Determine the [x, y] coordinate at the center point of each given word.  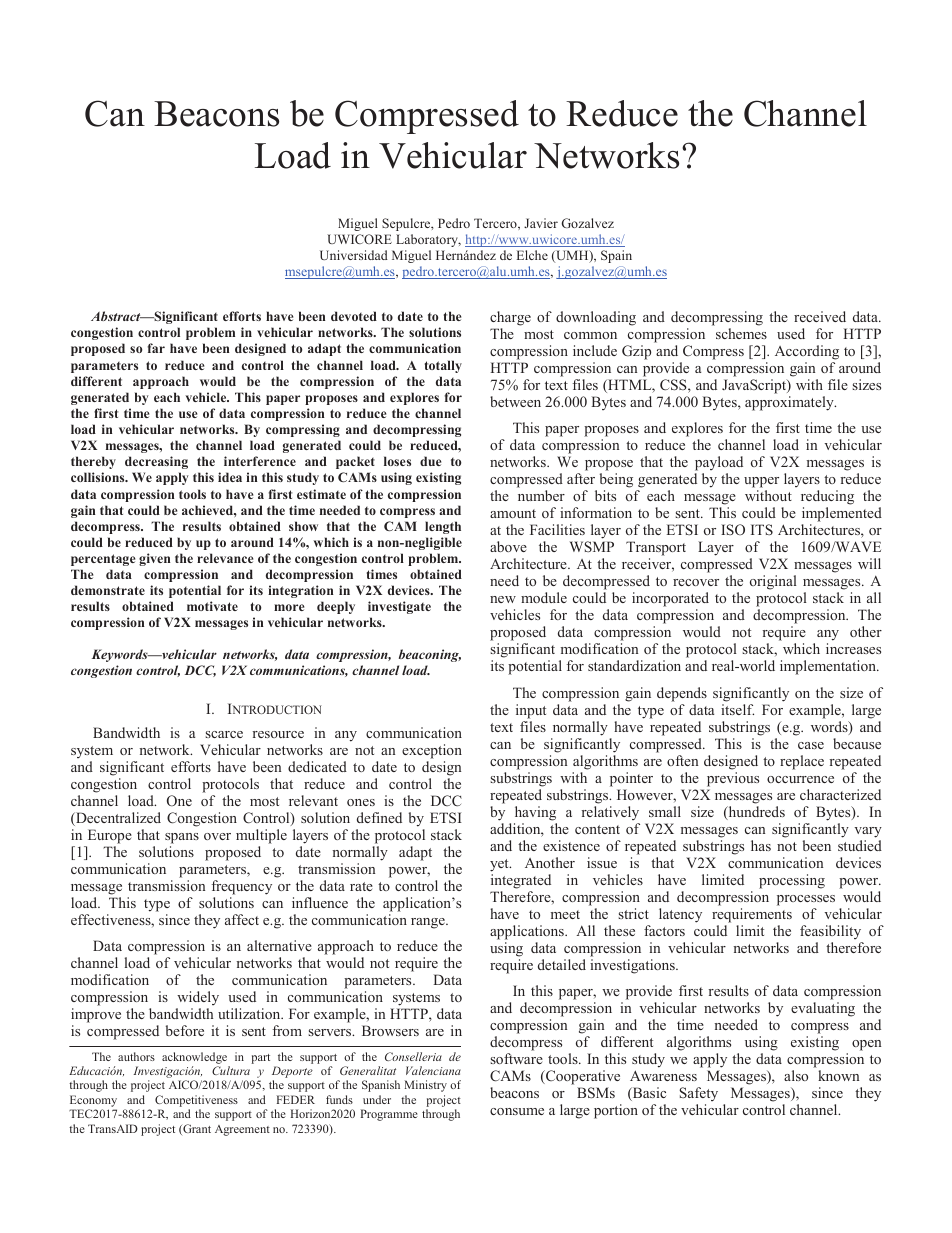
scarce [224, 734]
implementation [829, 667]
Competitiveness [196, 1101]
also [796, 1075]
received [820, 316]
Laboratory [428, 240]
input [531, 711]
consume [517, 1111]
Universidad [354, 255]
